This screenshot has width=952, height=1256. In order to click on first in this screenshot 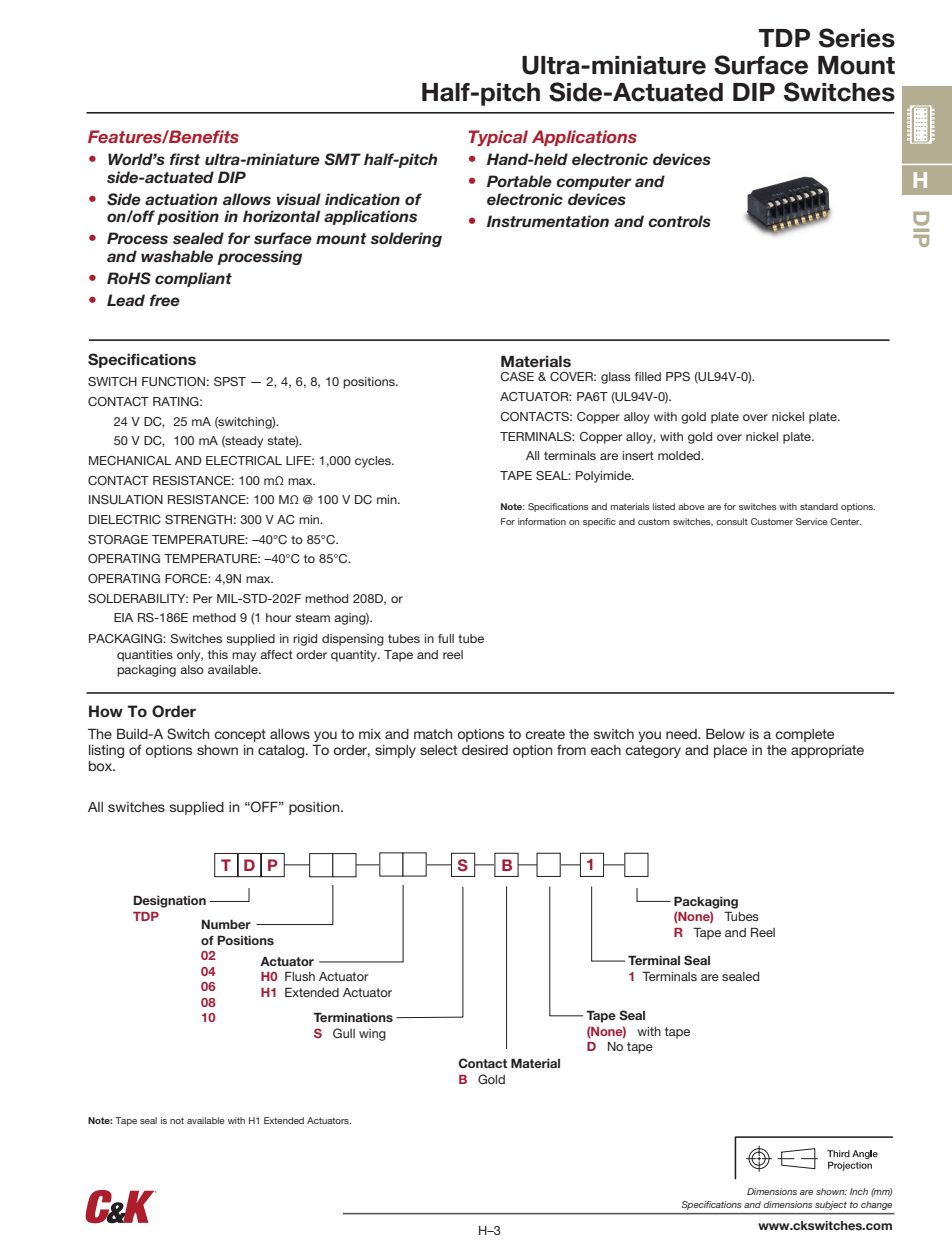, I will do `click(185, 159)`.
